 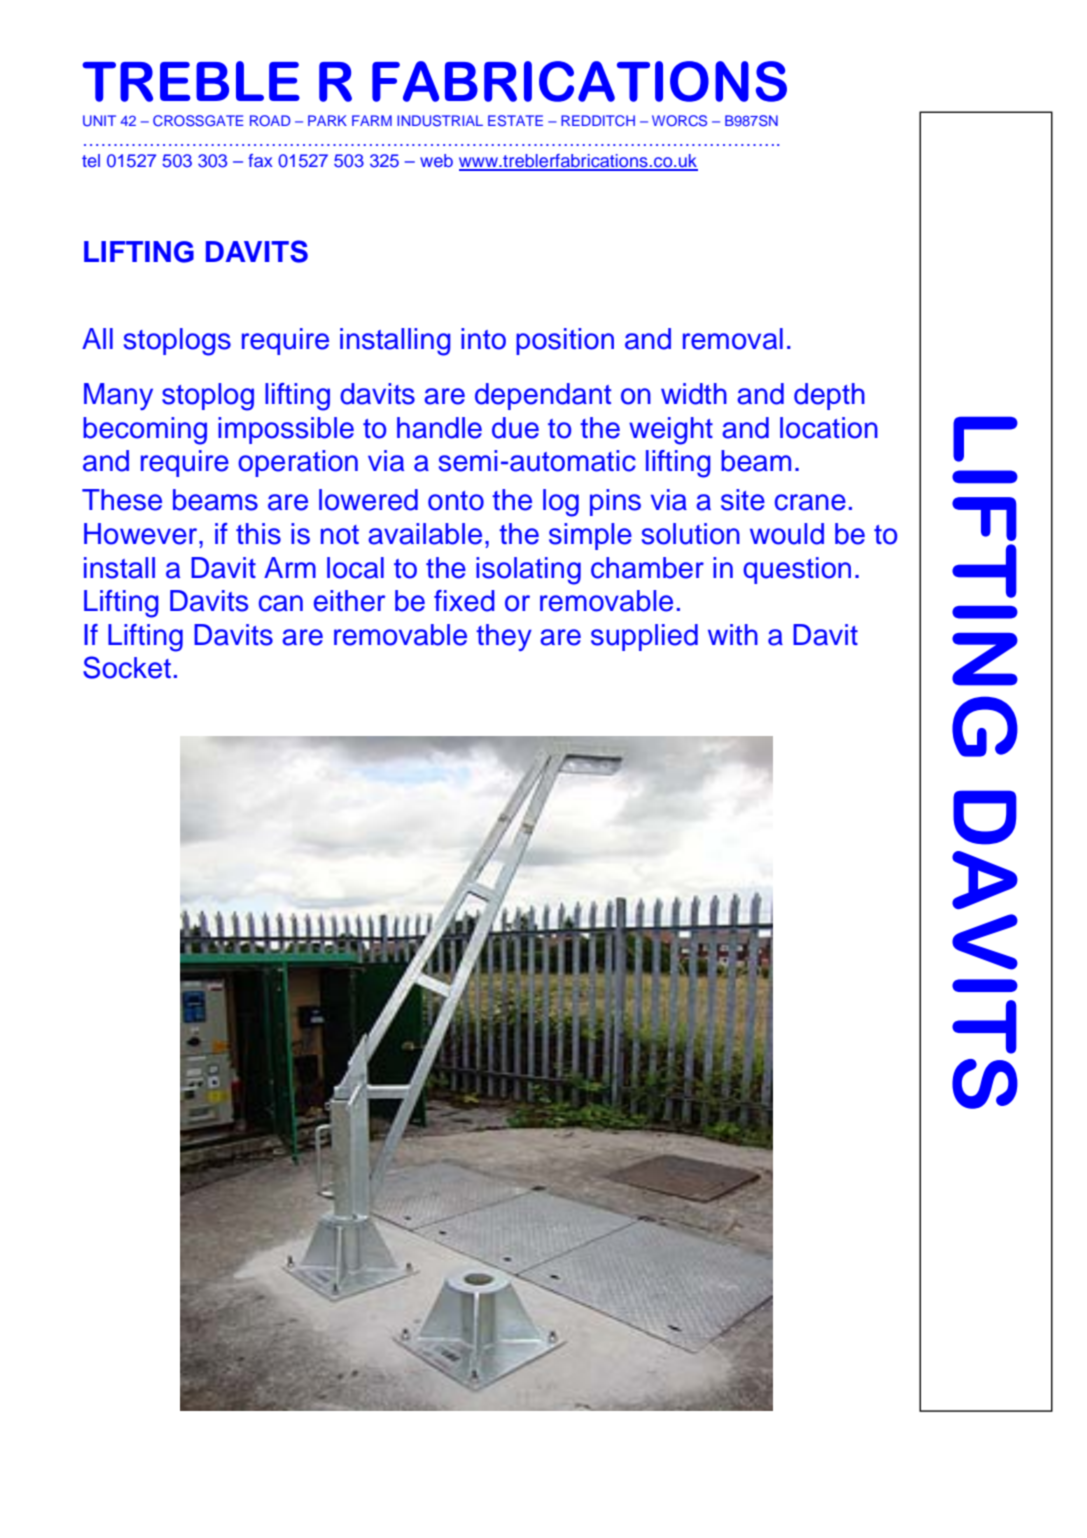 What do you see at coordinates (733, 339) in the screenshot?
I see `removal` at bounding box center [733, 339].
